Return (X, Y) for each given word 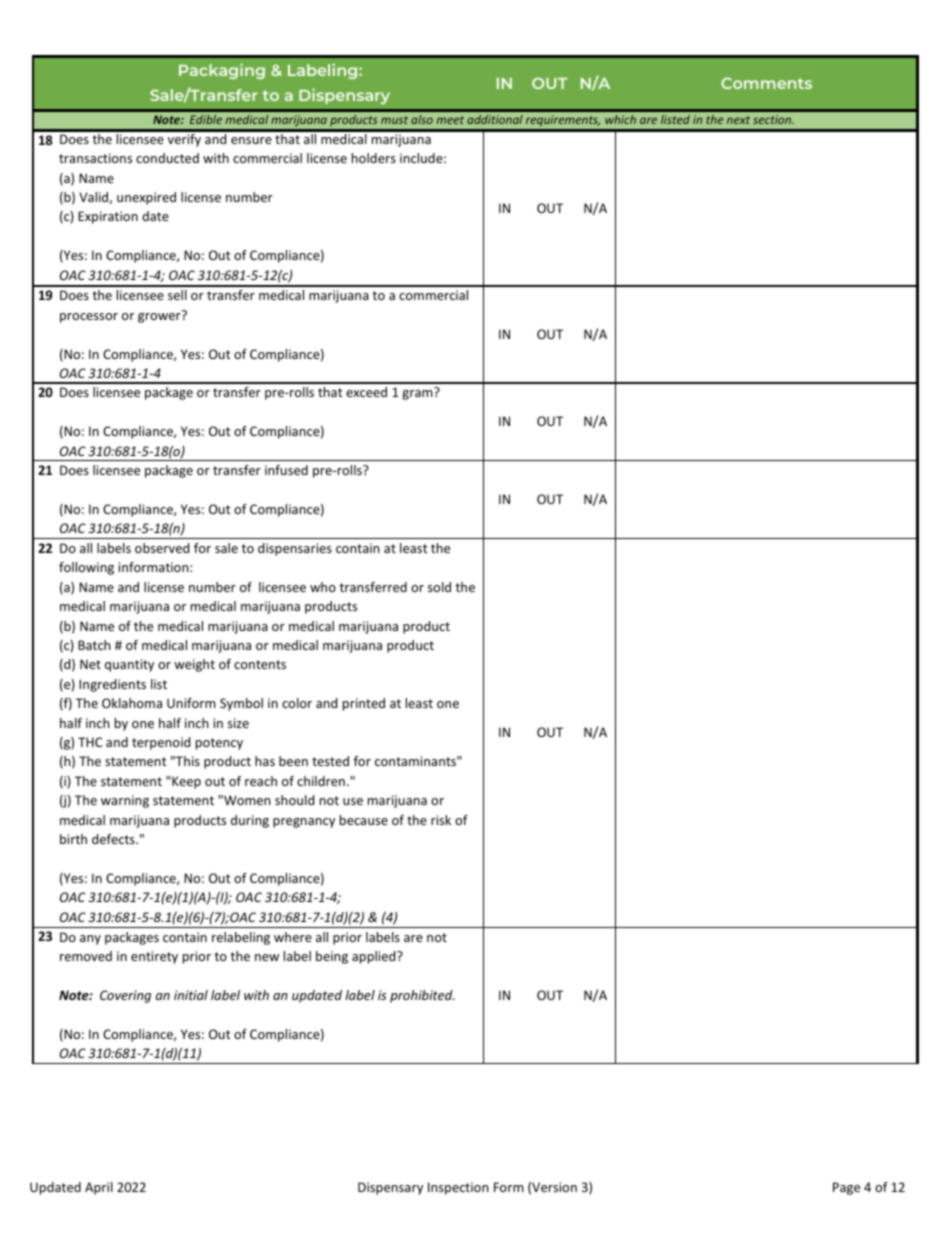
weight (194, 665)
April (99, 1188)
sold (439, 587)
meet (450, 120)
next (738, 120)
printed (364, 704)
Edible (206, 119)
